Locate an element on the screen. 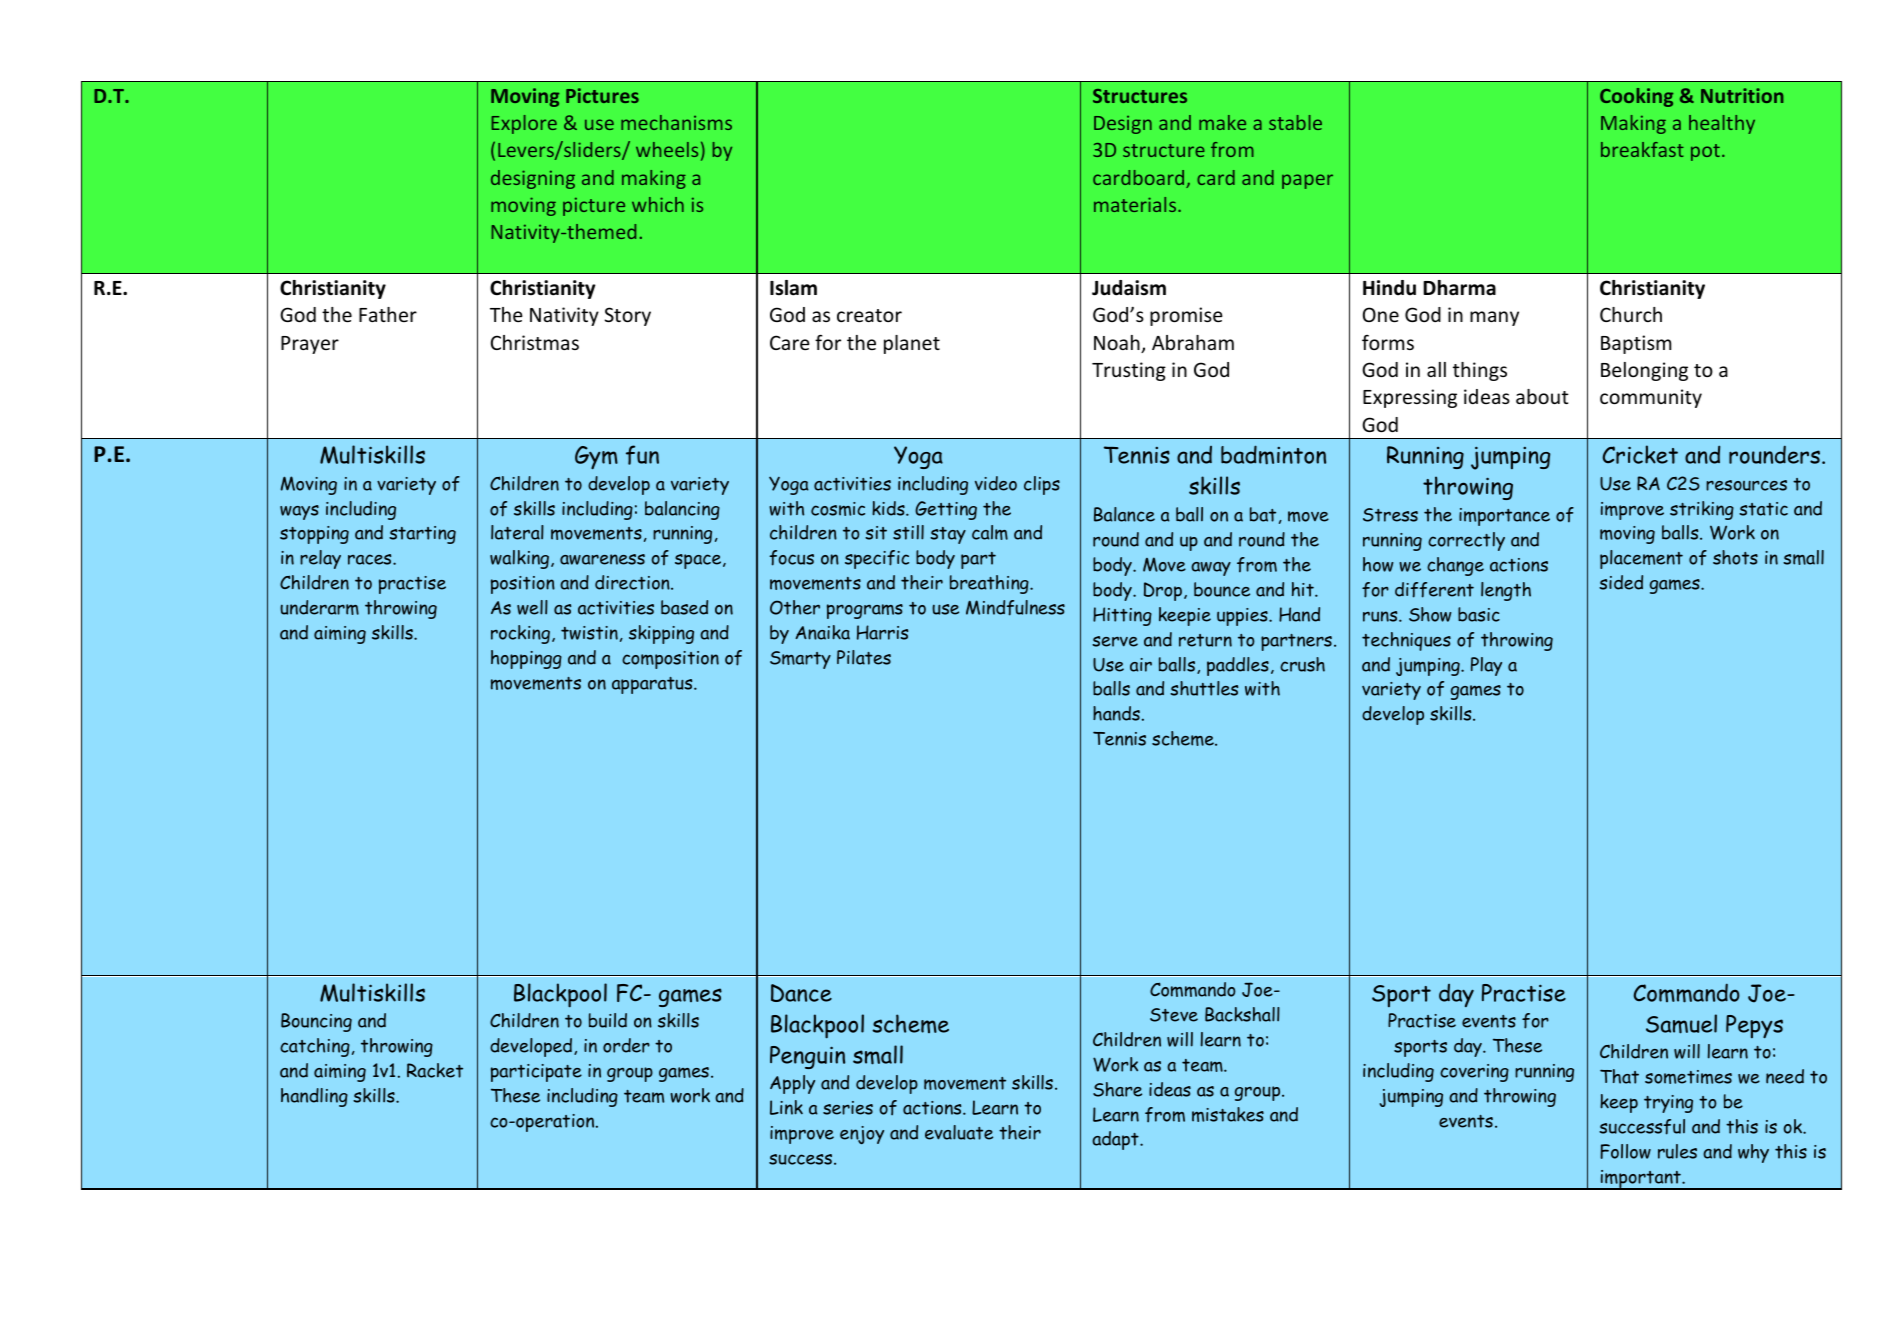  order is located at coordinates (626, 1045).
